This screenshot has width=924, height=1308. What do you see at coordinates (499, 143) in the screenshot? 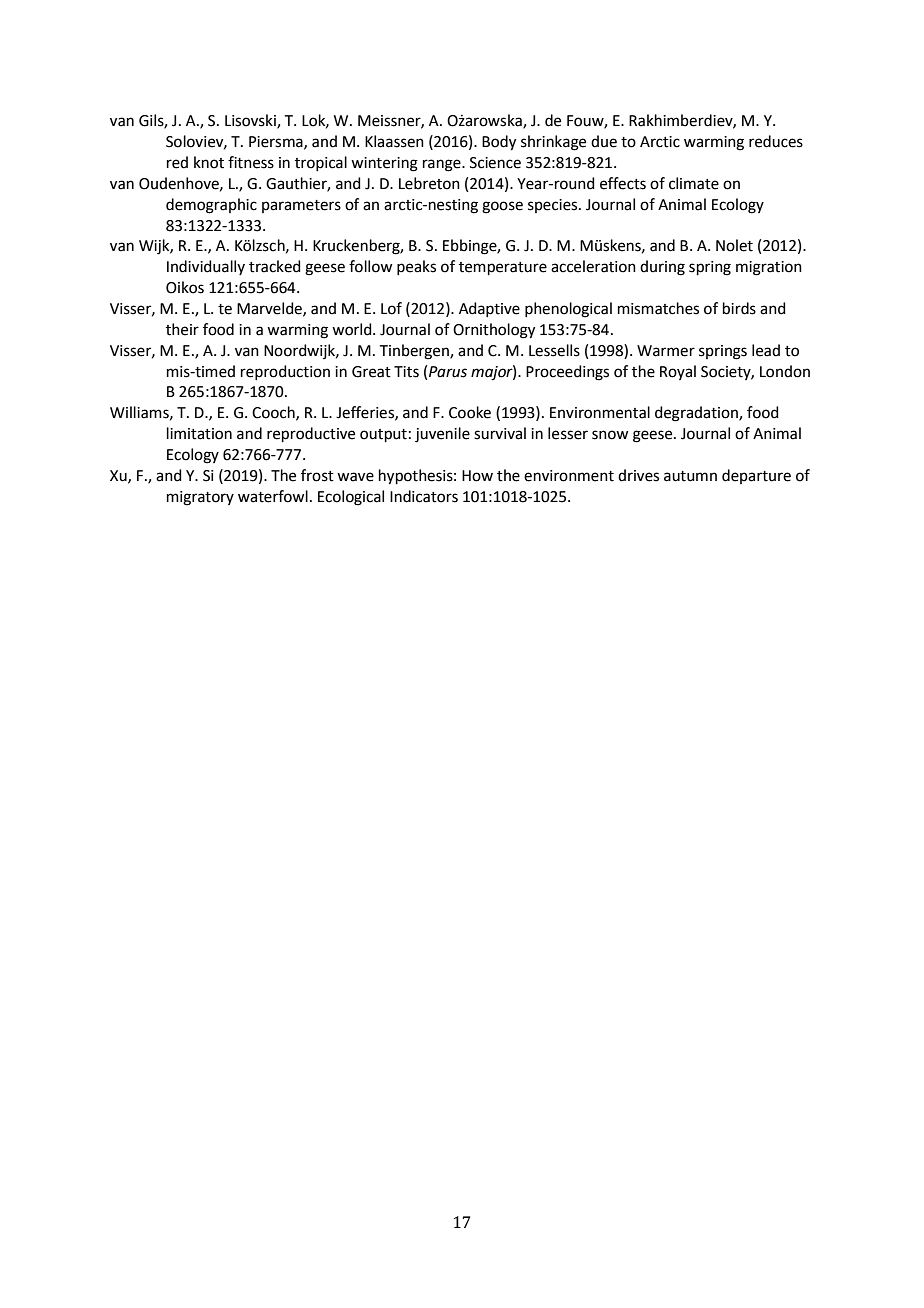
I see `Body` at bounding box center [499, 143].
